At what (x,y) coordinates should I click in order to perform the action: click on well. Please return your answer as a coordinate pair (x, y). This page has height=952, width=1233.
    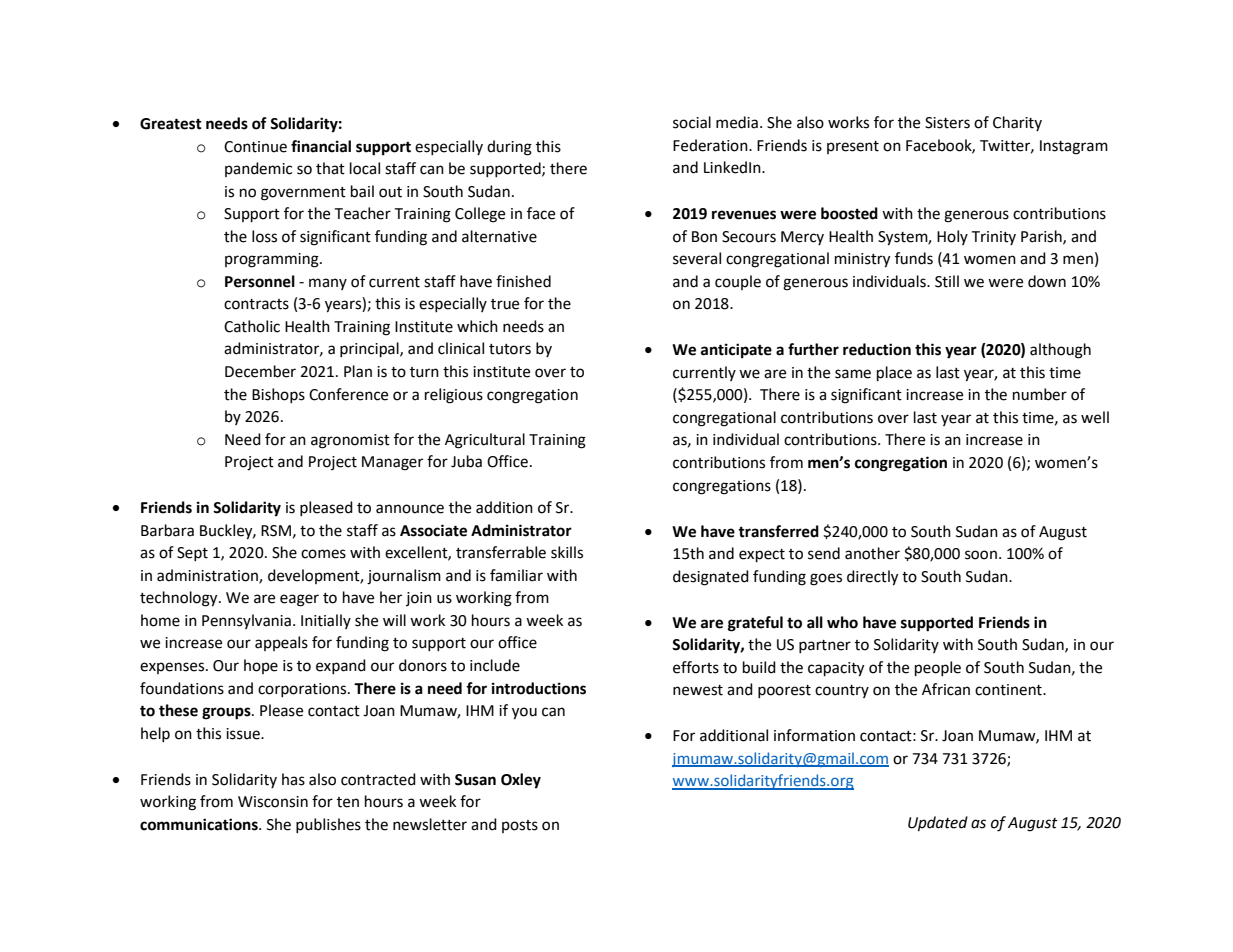
    Looking at the image, I should click on (1095, 417).
